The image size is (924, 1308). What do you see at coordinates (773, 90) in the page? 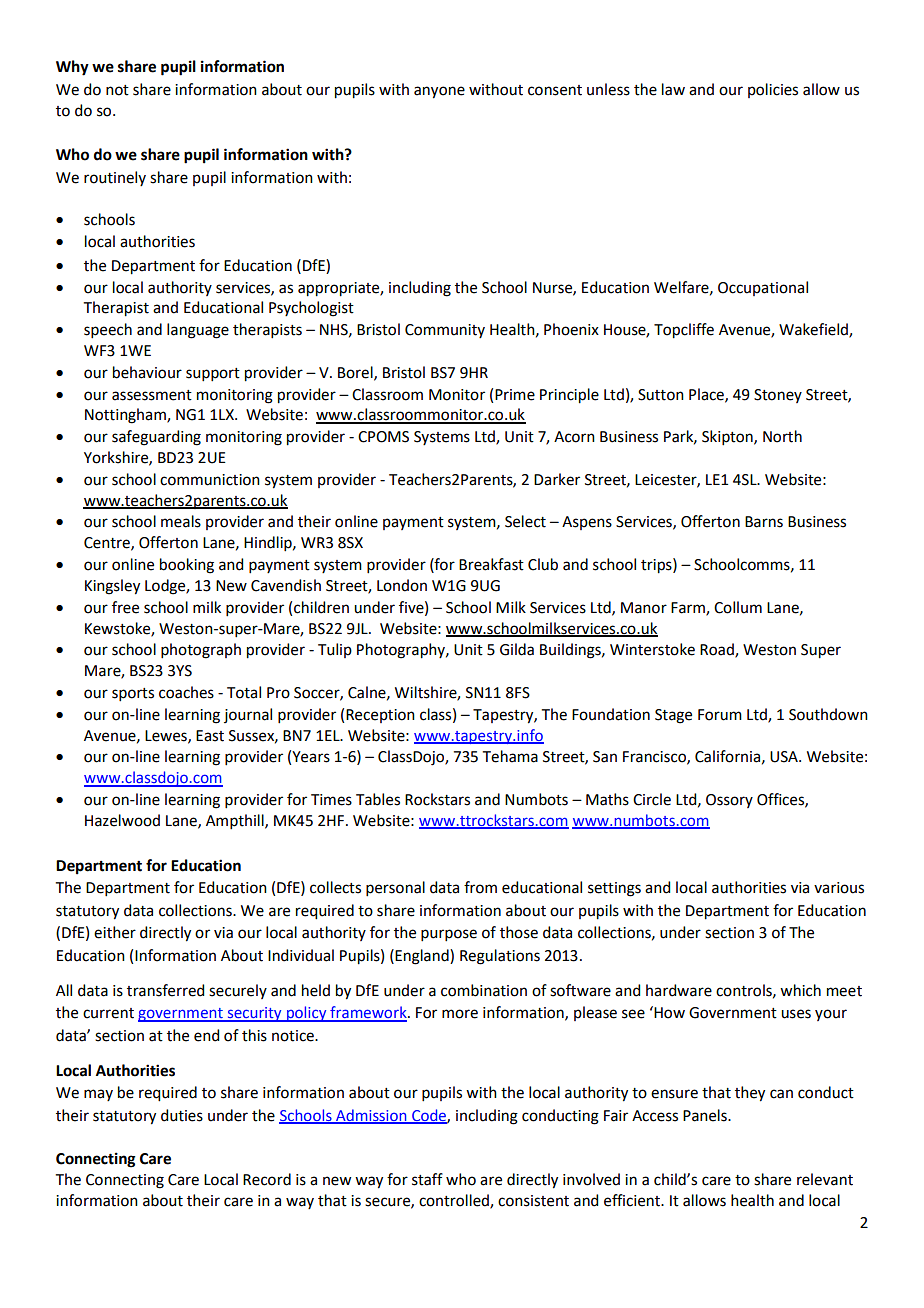
I see `policies` at bounding box center [773, 90].
